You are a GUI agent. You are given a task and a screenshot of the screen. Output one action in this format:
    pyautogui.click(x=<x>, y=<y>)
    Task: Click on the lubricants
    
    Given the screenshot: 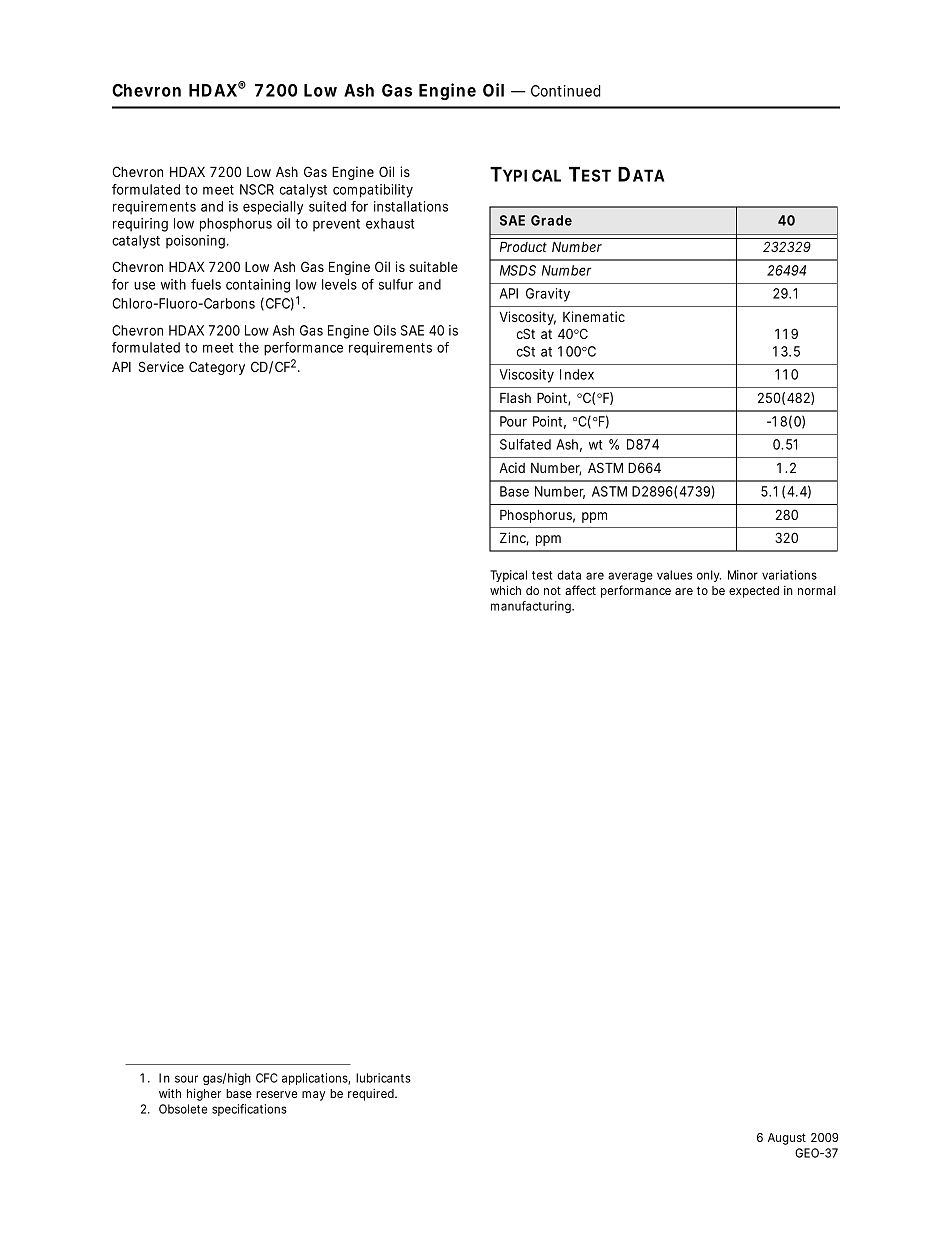 What is the action you would take?
    pyautogui.click(x=383, y=1078)
